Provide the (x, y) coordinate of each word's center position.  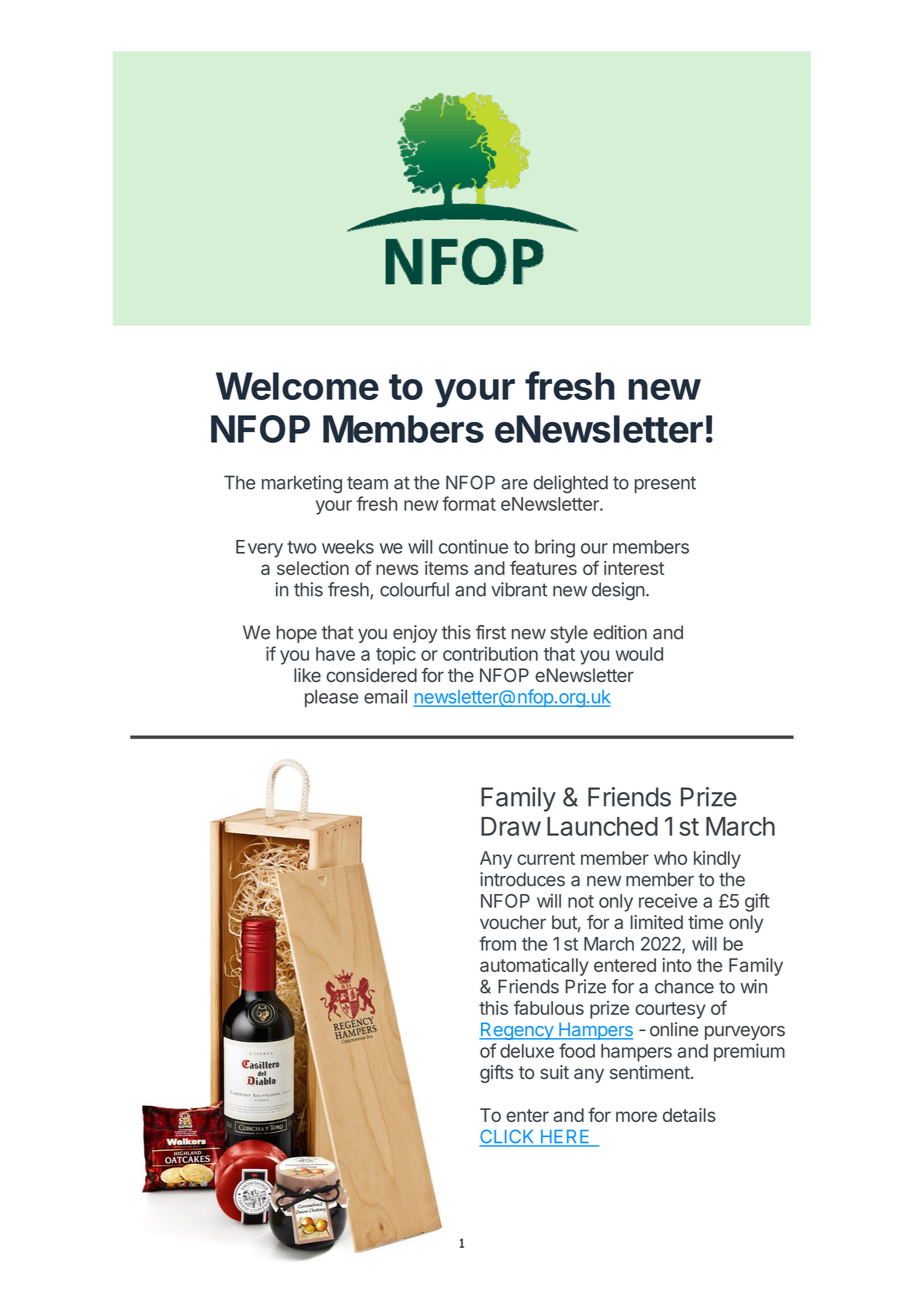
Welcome (297, 386)
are (514, 484)
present (665, 484)
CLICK (508, 1137)
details (689, 1115)
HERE (565, 1138)
